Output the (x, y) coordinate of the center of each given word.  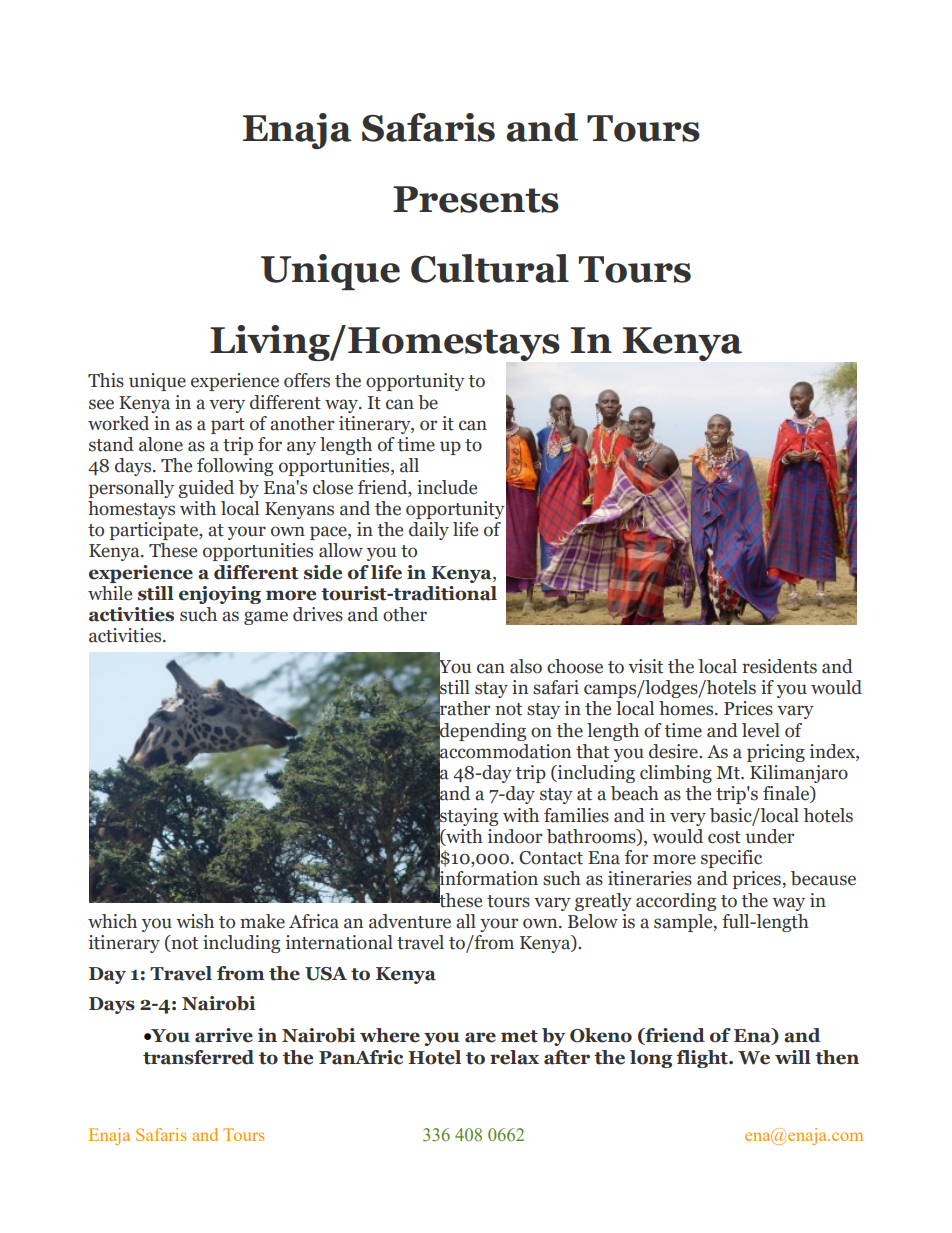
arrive (224, 1035)
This (106, 380)
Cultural (490, 268)
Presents (476, 199)
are (480, 1037)
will (793, 1057)
